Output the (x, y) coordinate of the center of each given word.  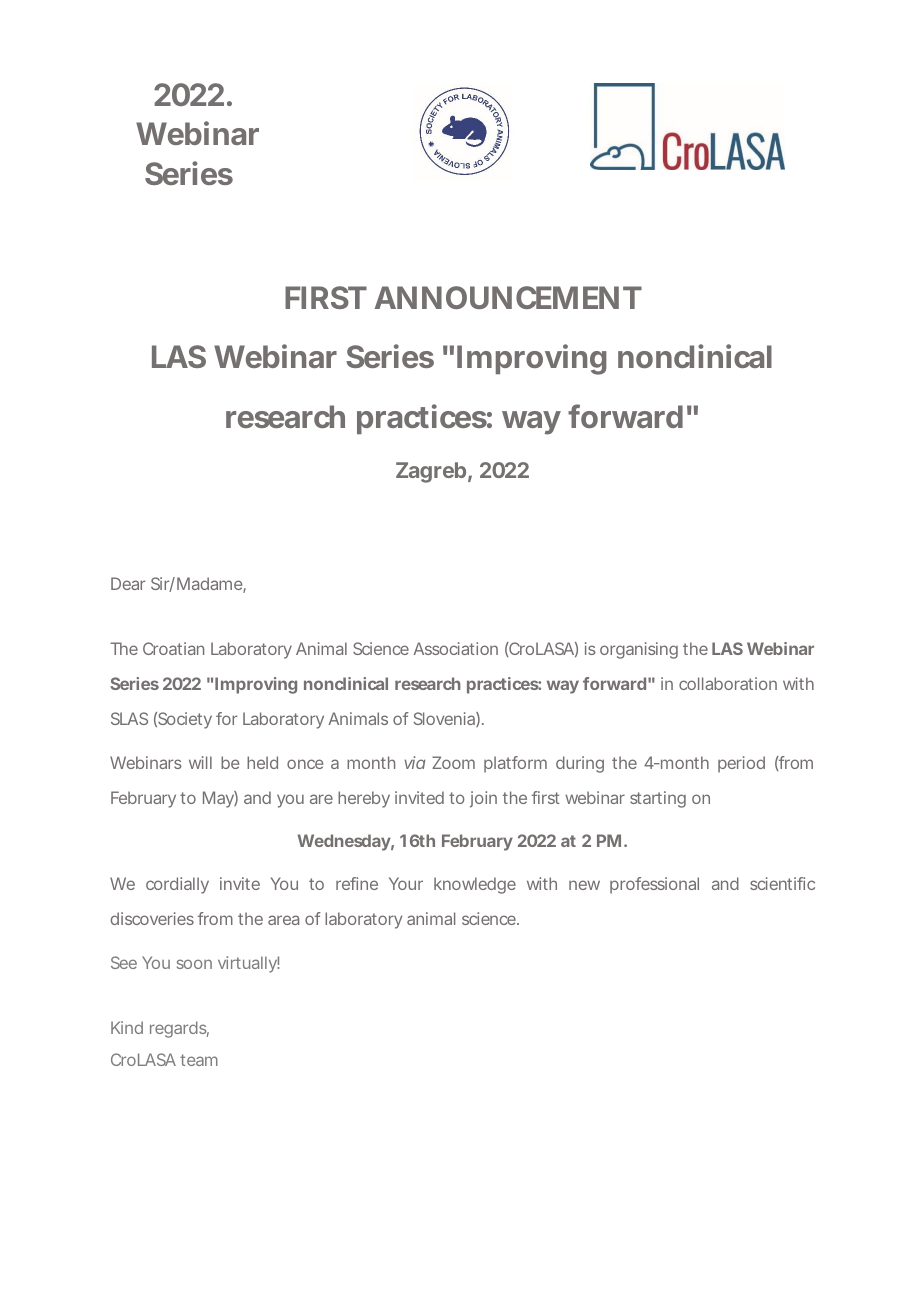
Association (455, 648)
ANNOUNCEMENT (507, 297)
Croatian (173, 648)
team (199, 1060)
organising (639, 650)
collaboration (728, 683)
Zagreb (431, 472)
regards (179, 1029)
